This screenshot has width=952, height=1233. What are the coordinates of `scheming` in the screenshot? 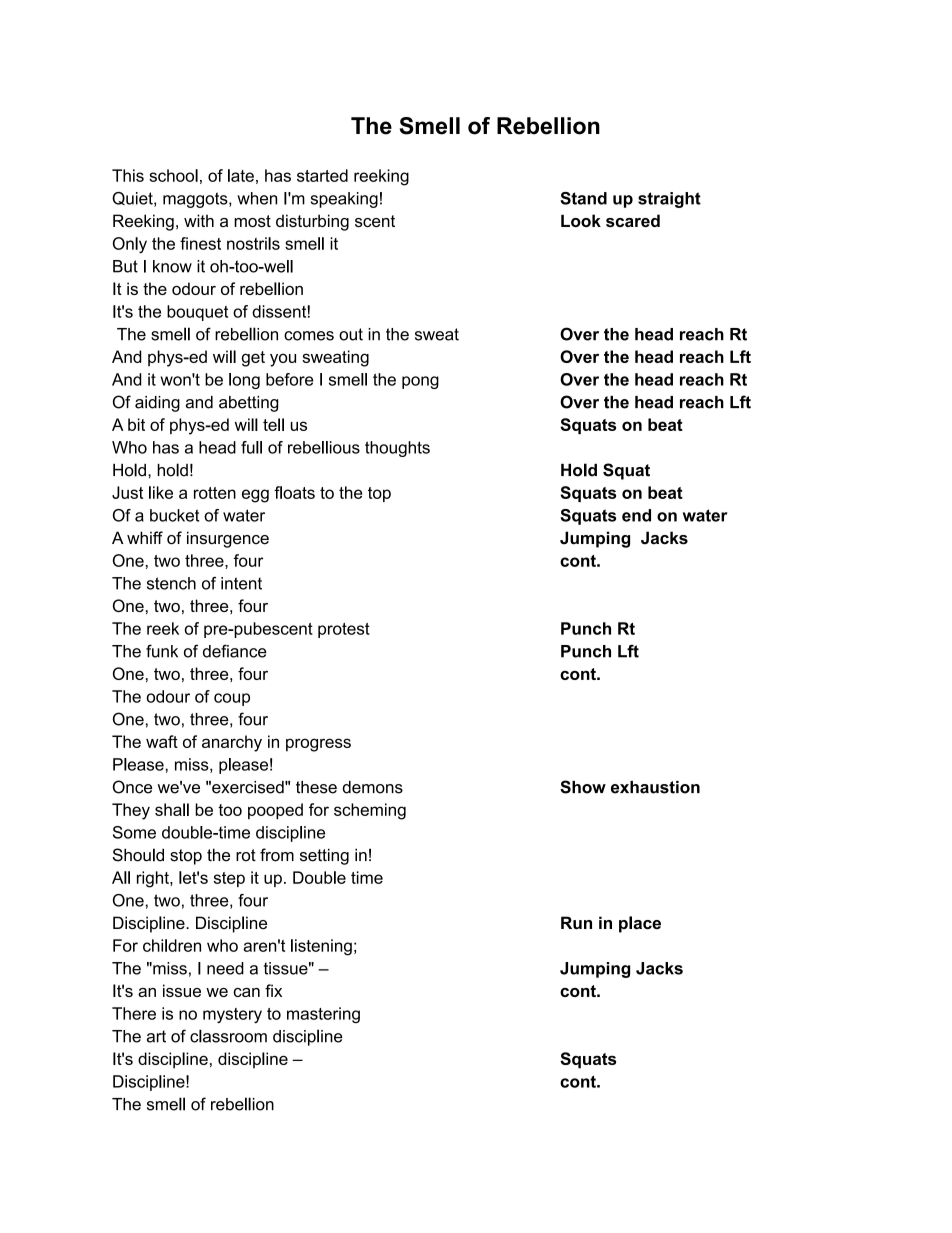 It's located at (370, 811).
